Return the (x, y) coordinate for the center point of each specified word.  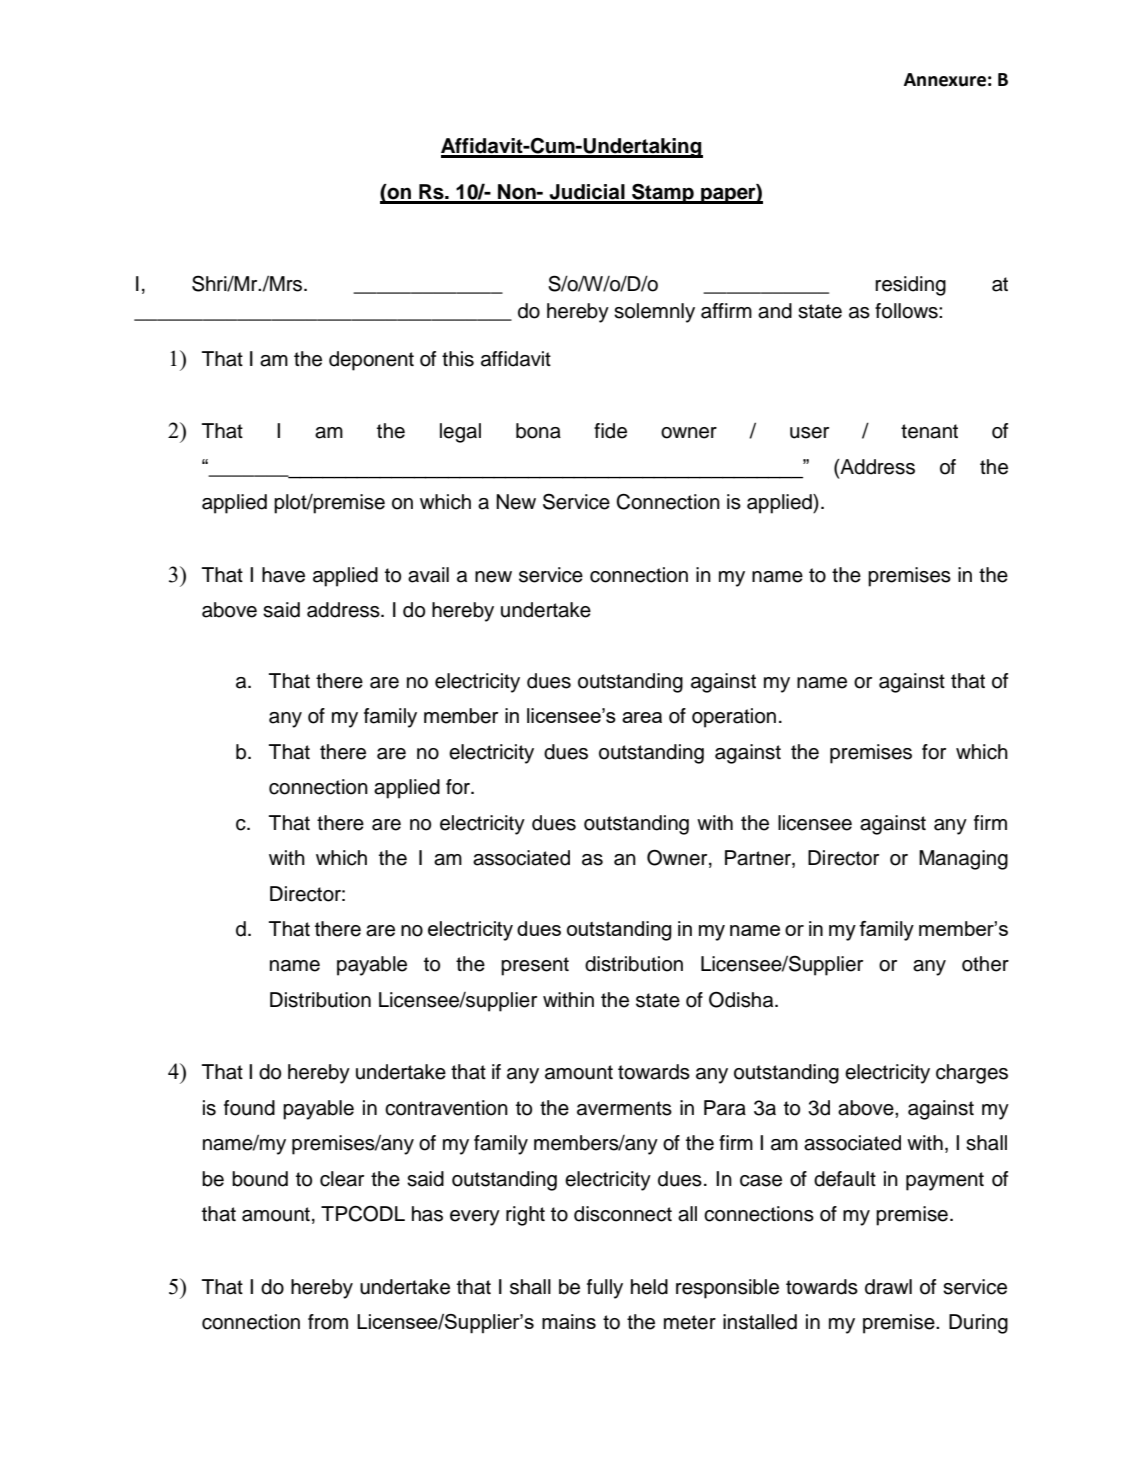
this (458, 359)
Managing (963, 860)
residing (910, 286)
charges (972, 1074)
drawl (888, 1287)
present (535, 966)
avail (428, 575)
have (283, 575)
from (328, 1322)
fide (610, 431)
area (642, 717)
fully (605, 1289)
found (249, 1108)
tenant (929, 431)
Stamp (663, 194)
